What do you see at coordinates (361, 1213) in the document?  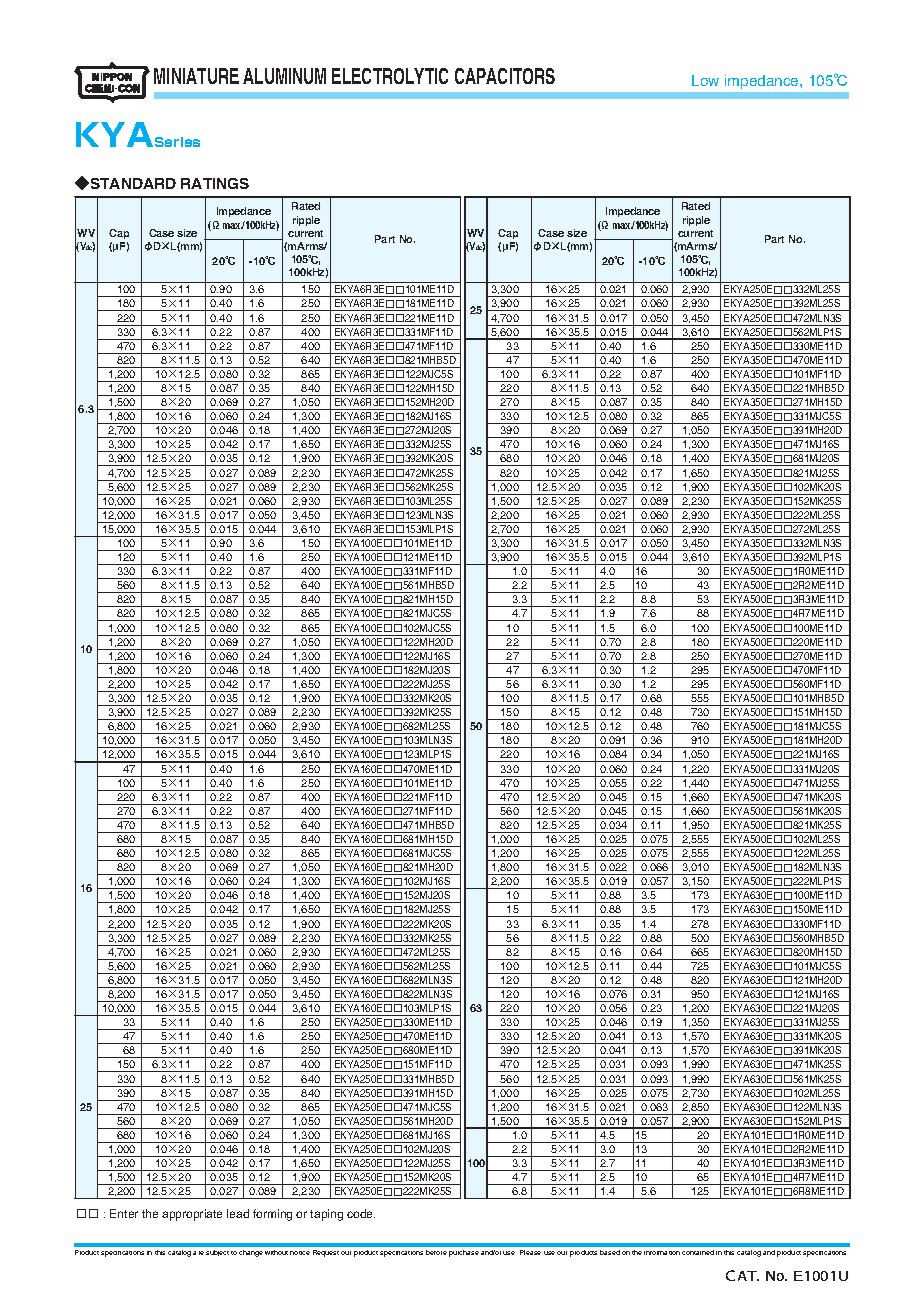 I see `code` at bounding box center [361, 1213].
